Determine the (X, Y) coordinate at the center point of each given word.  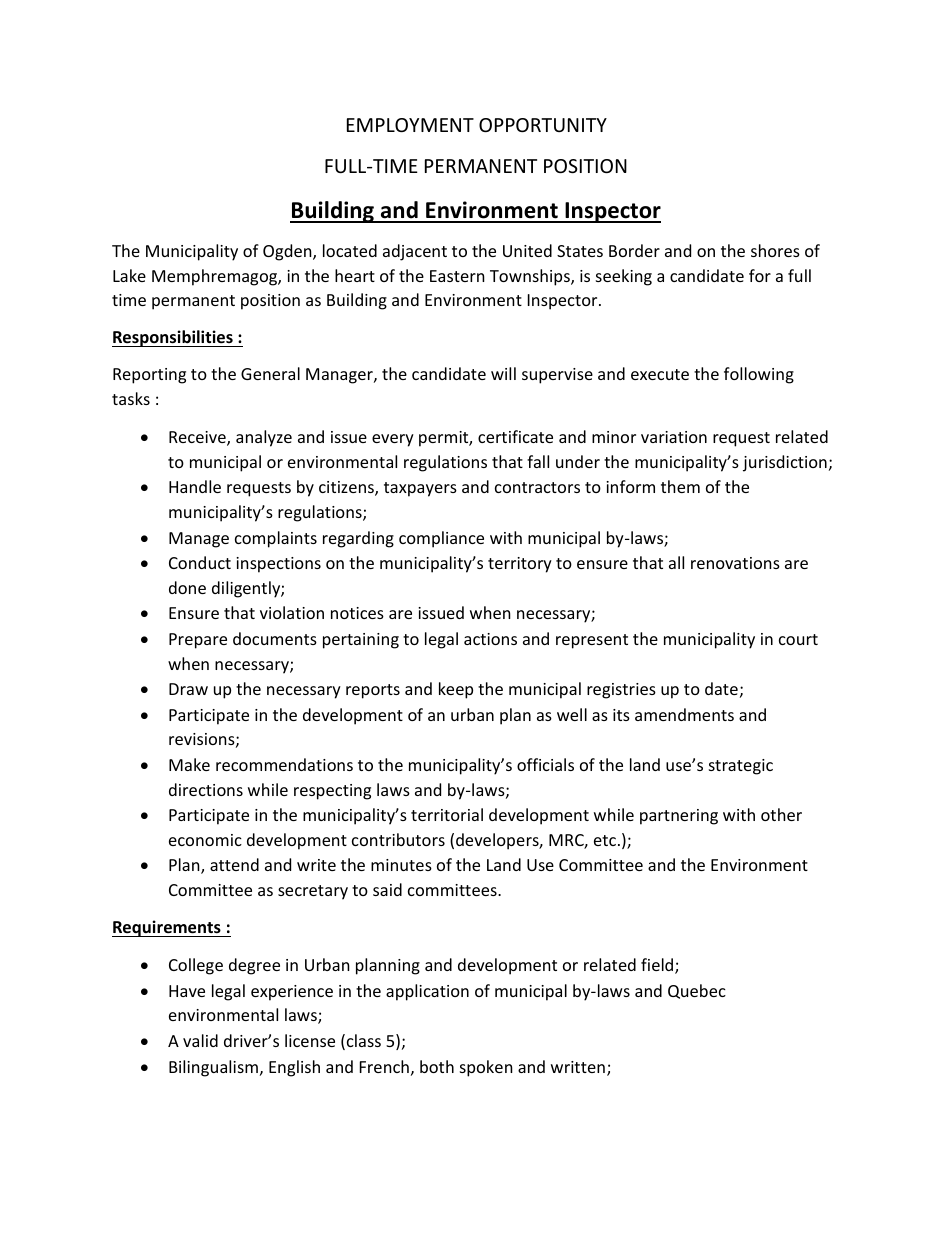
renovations (735, 563)
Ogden (288, 252)
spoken (486, 1068)
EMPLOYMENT (410, 125)
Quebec (697, 991)
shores (775, 250)
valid (200, 1040)
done (187, 587)
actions (490, 639)
